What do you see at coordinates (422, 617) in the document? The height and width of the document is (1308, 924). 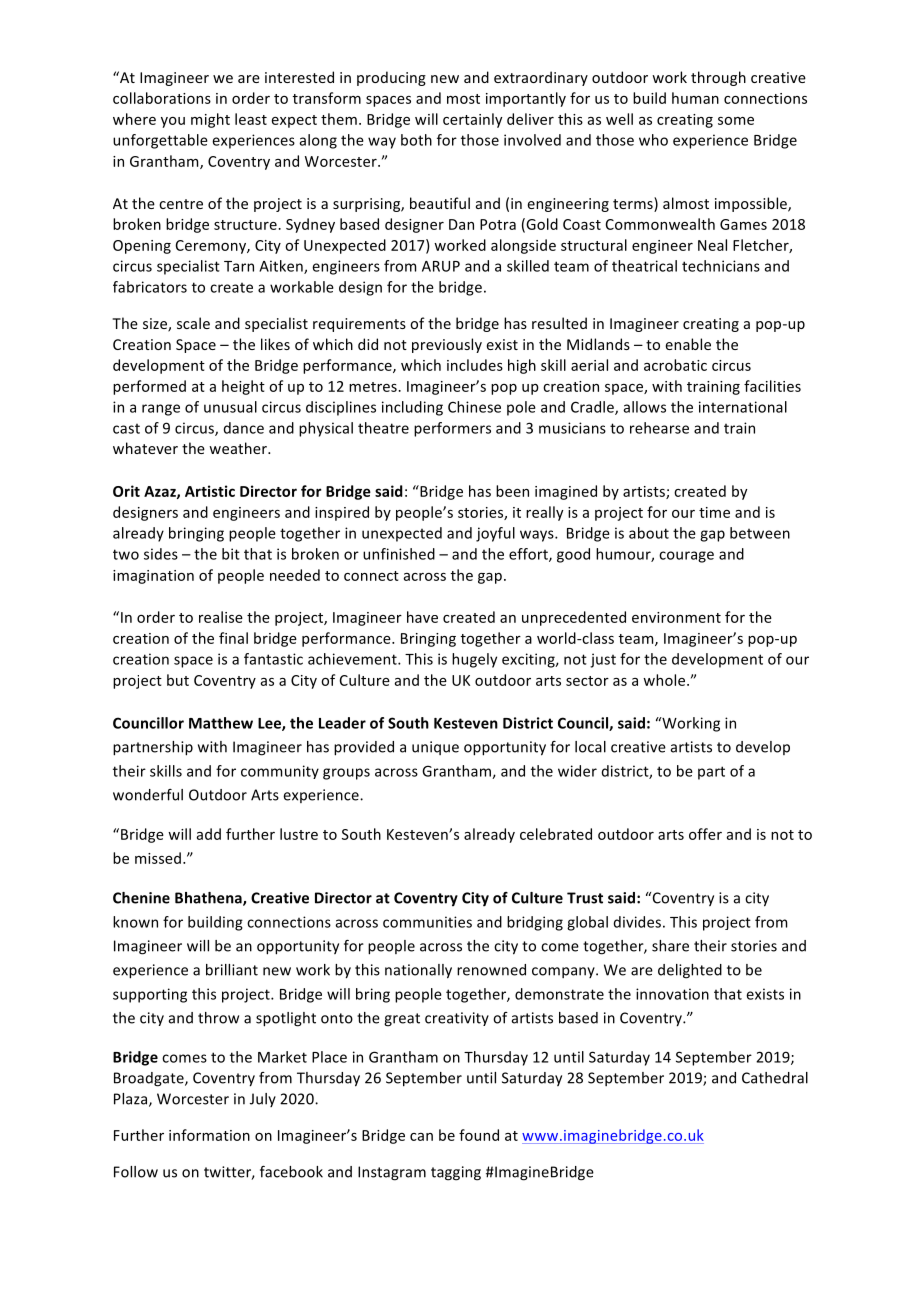 I see `have` at bounding box center [422, 617].
